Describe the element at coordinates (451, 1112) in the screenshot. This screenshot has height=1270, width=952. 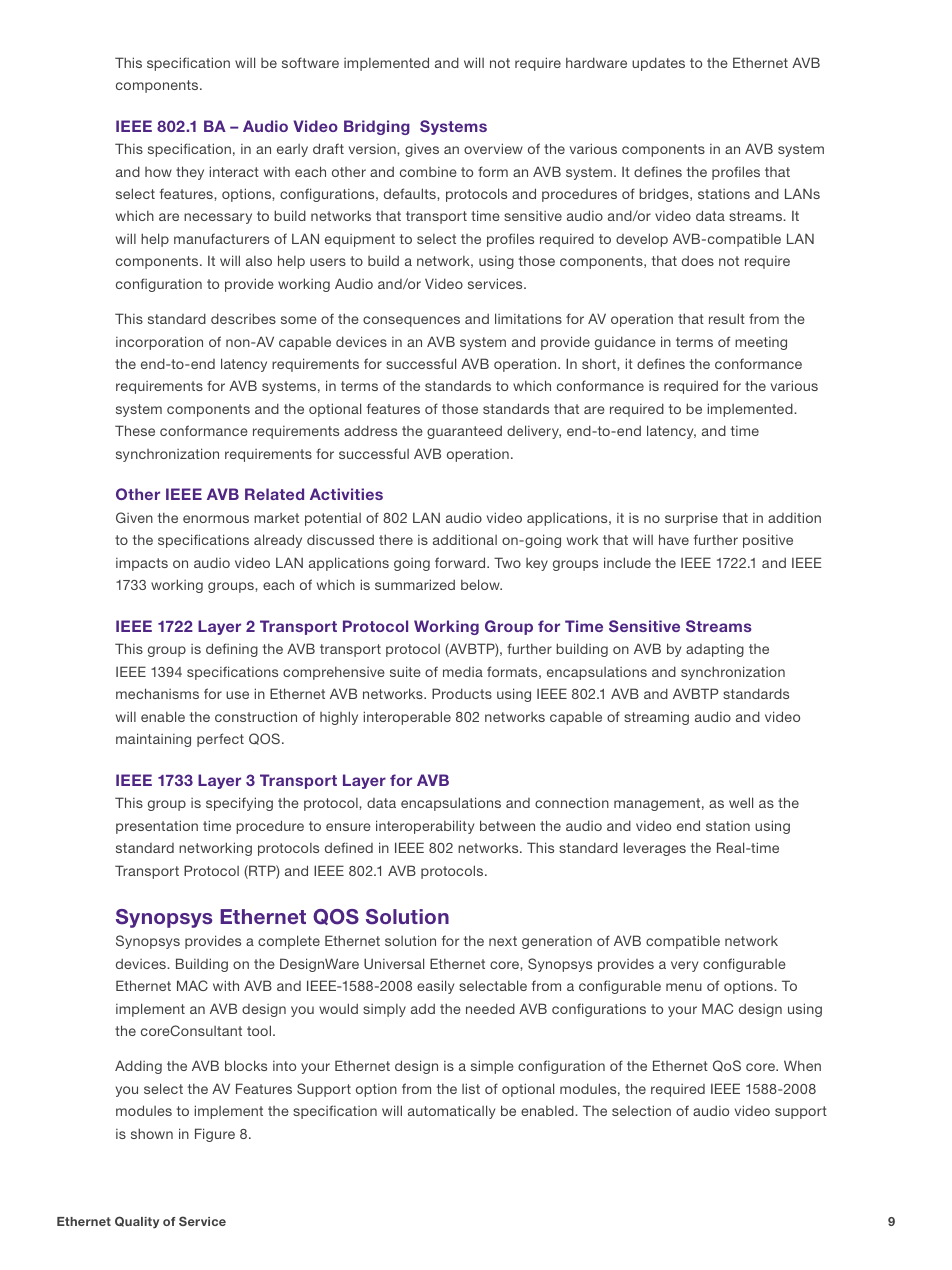
I see `automatically` at that location.
